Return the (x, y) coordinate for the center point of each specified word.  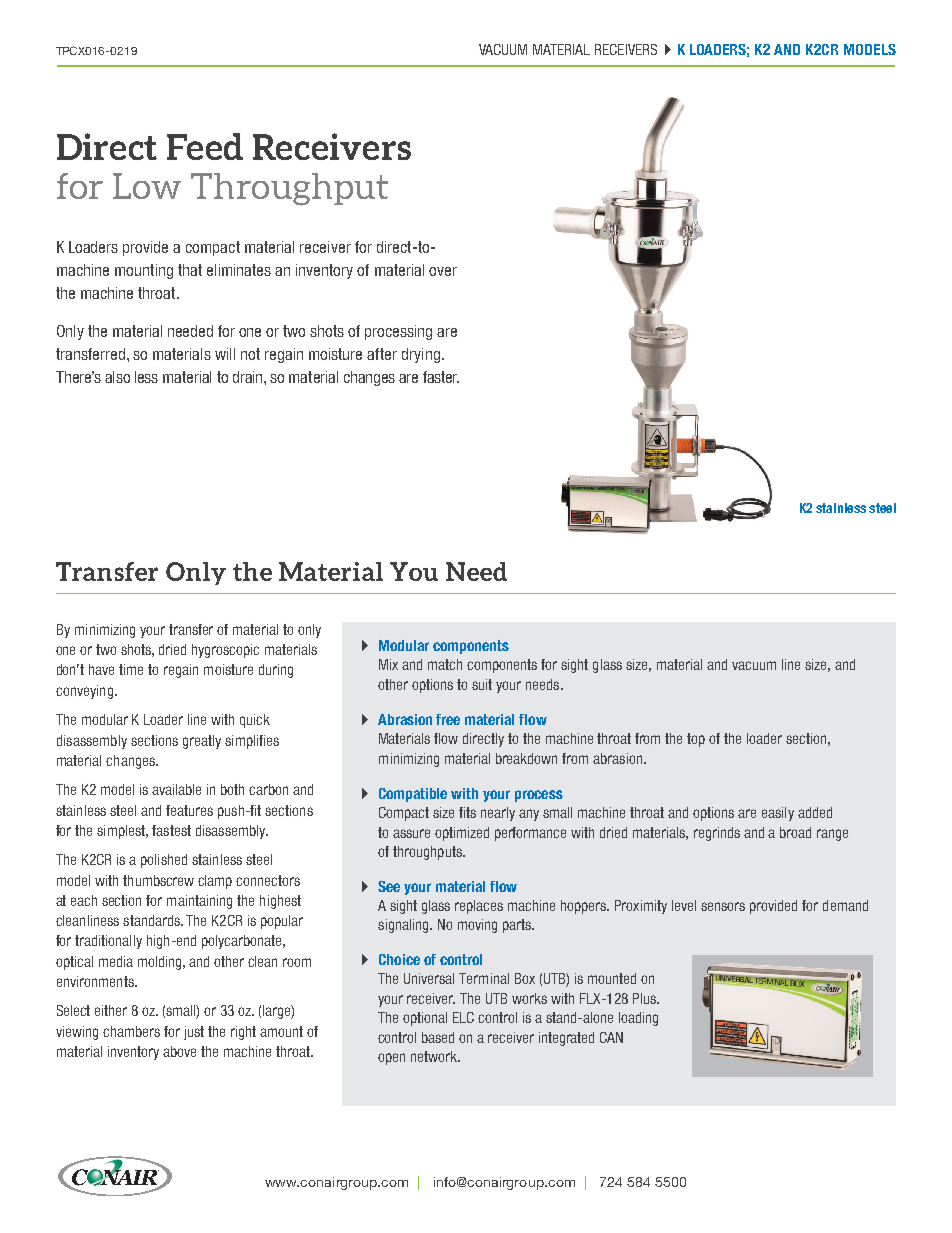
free (448, 719)
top (696, 740)
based (438, 1037)
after (382, 354)
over (443, 271)
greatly (202, 742)
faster (441, 377)
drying (421, 355)
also (117, 377)
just (194, 1033)
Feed (205, 146)
